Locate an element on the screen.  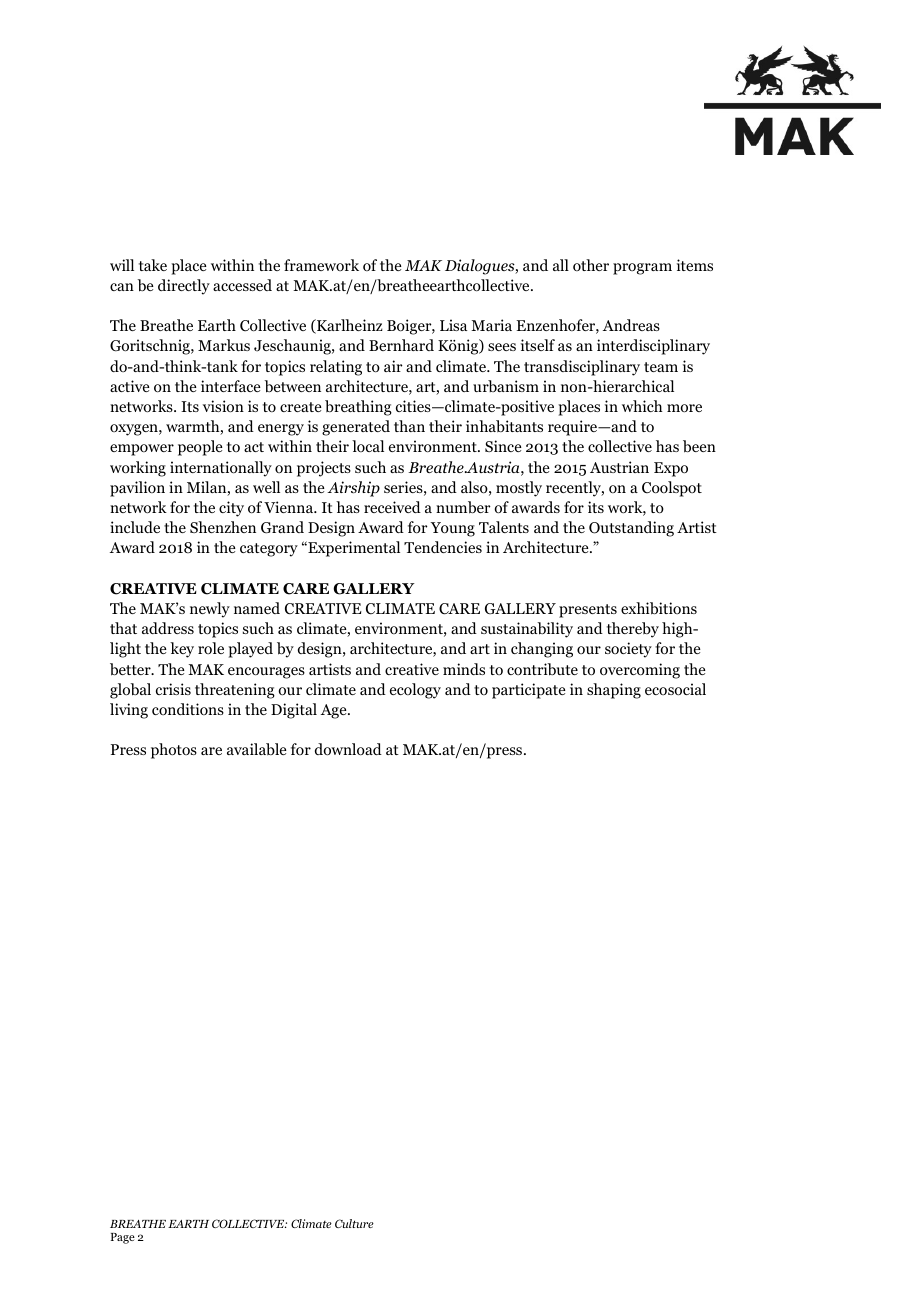
newly is located at coordinates (210, 610).
